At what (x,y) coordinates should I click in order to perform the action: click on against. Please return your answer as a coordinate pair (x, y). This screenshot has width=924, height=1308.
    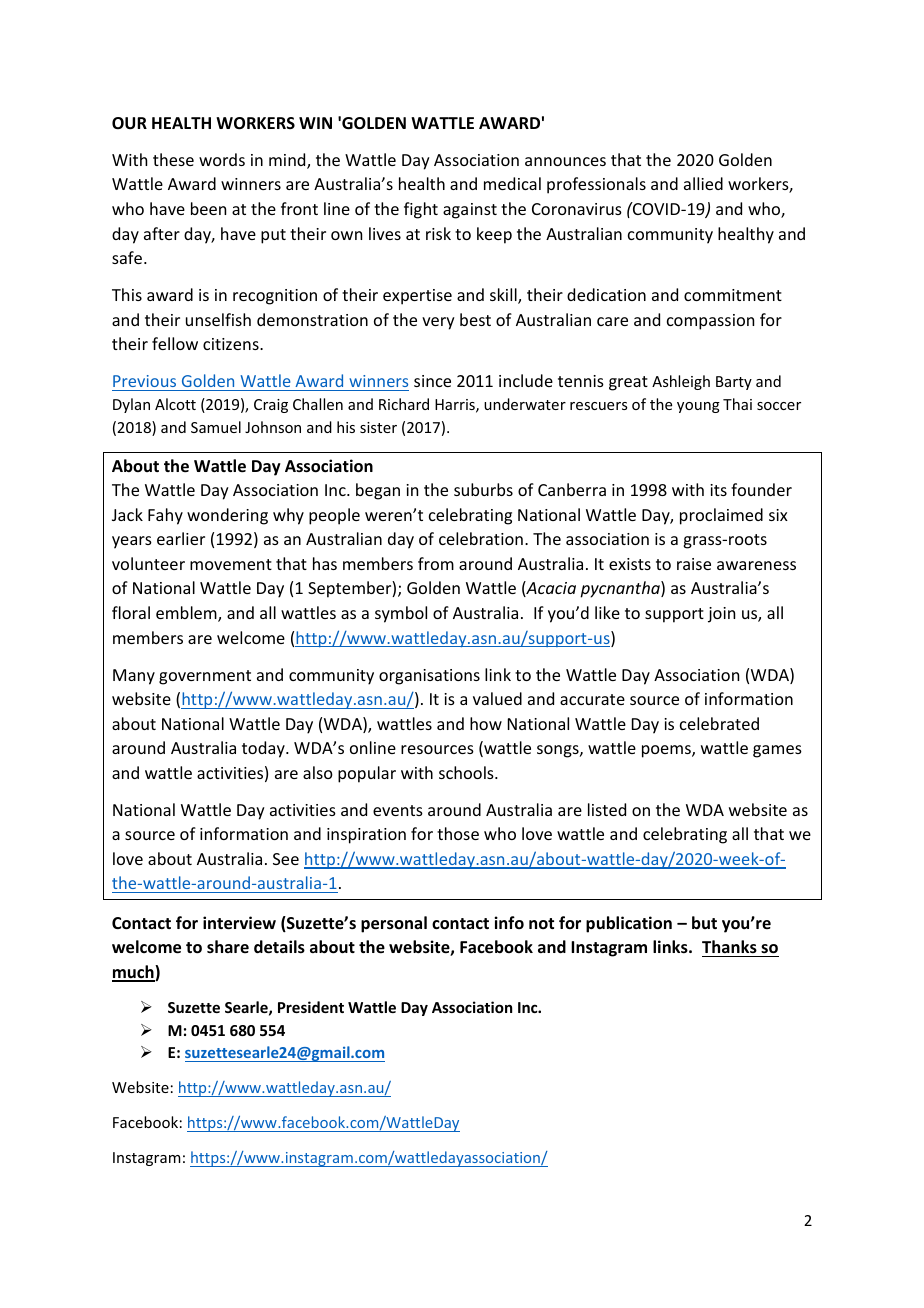
    Looking at the image, I should click on (470, 211).
